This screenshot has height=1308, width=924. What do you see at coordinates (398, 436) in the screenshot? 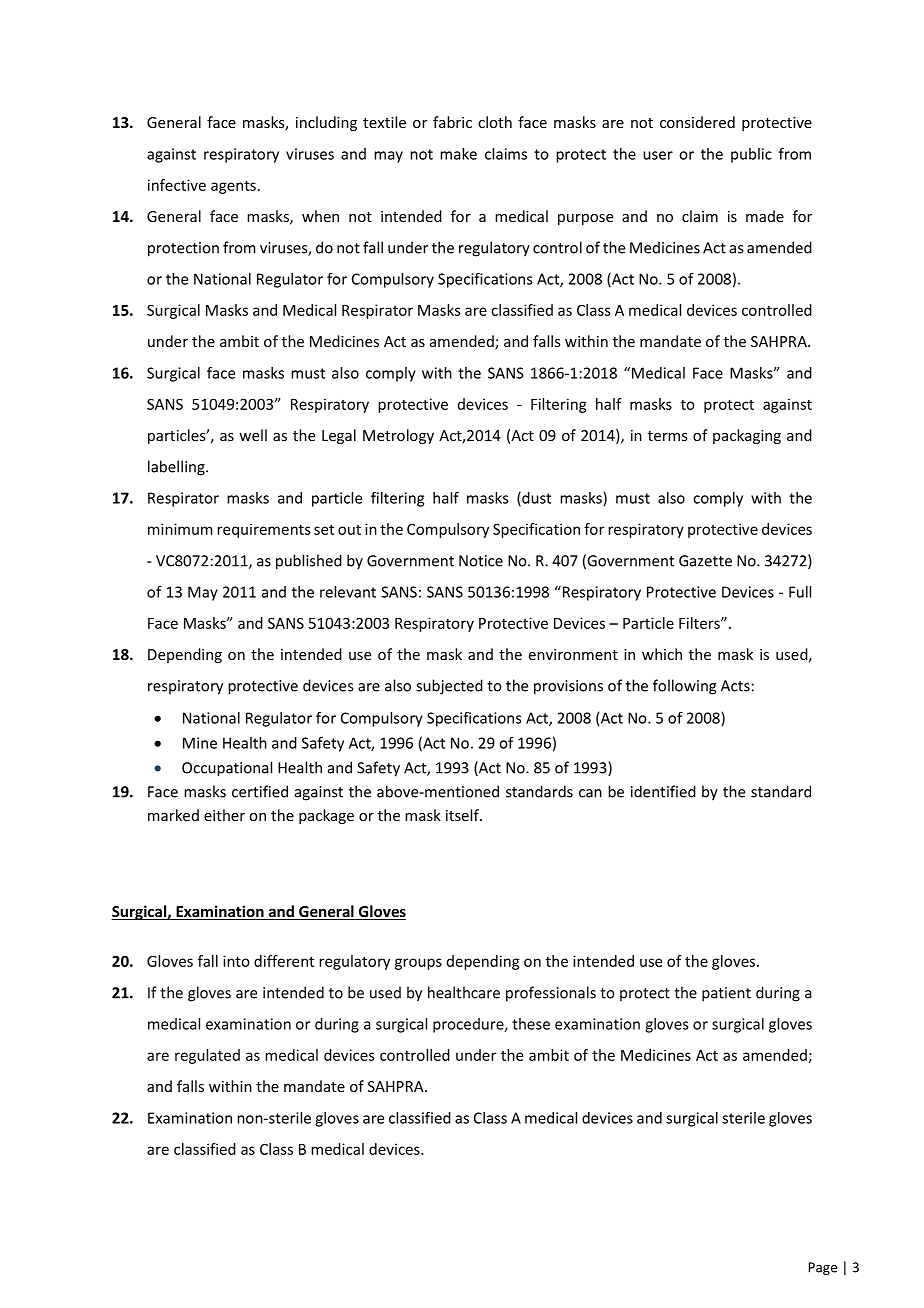
I see `Metrology` at bounding box center [398, 436].
